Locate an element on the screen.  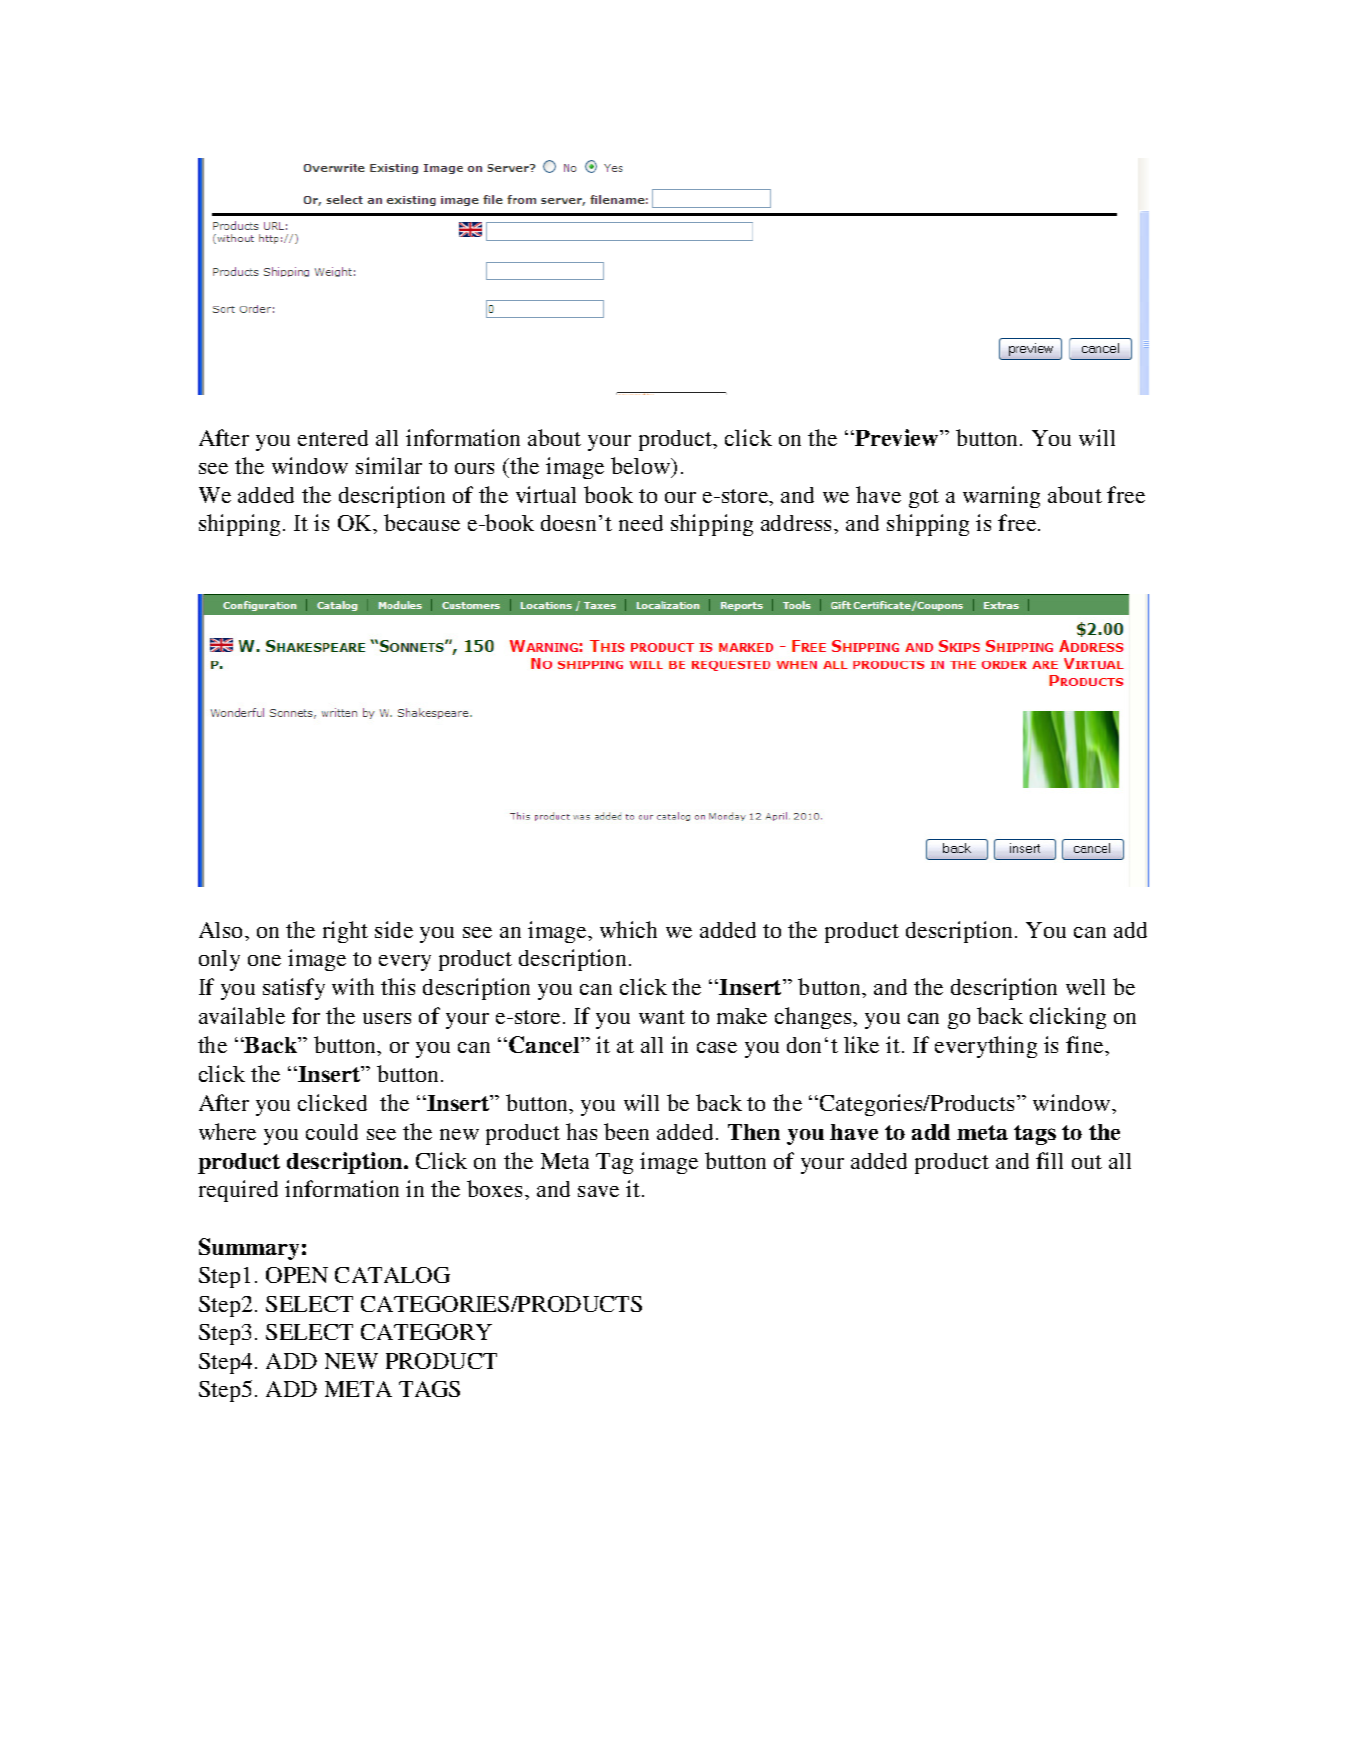
OPEN is located at coordinates (297, 1275).
